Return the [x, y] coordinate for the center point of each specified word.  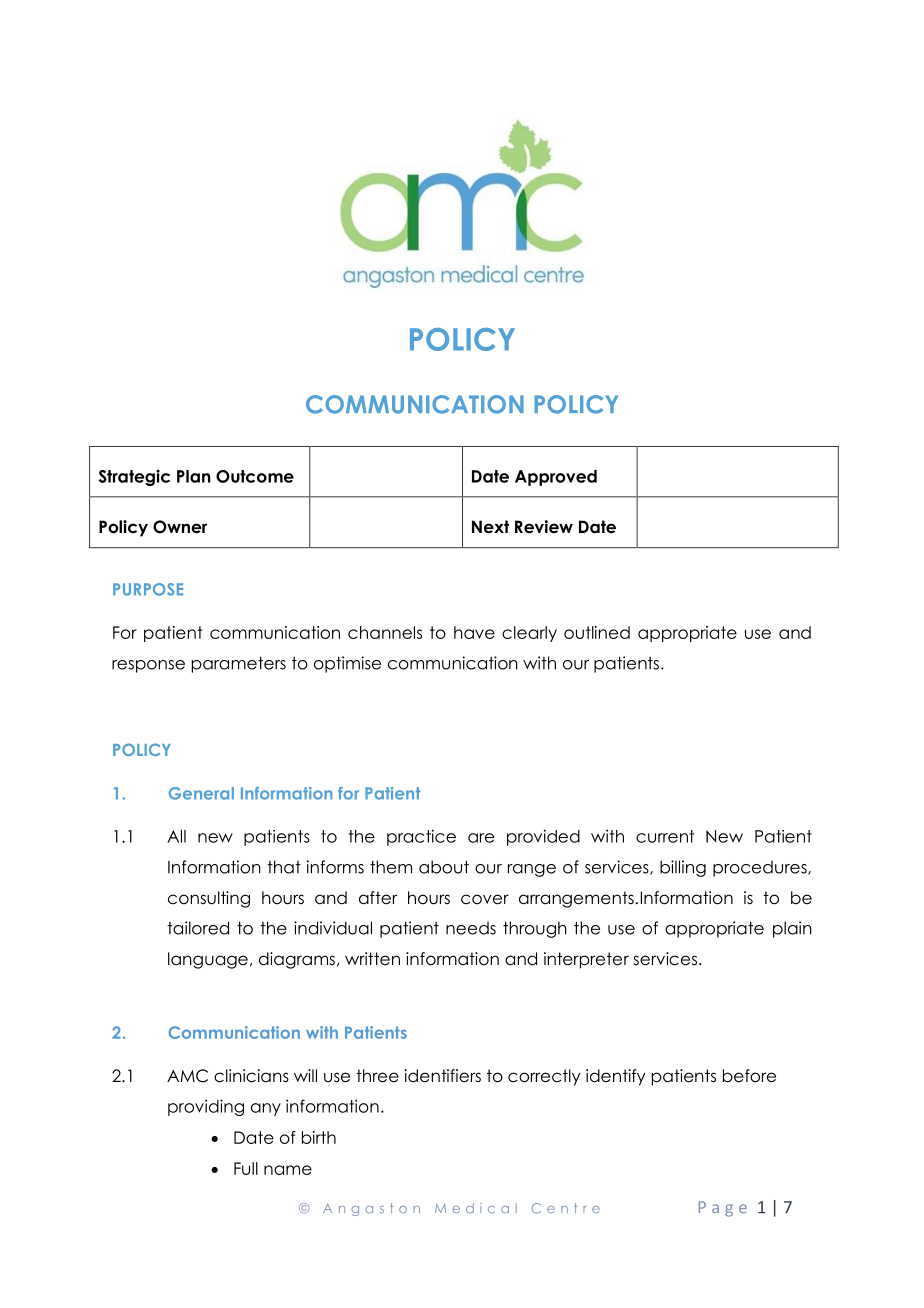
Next [490, 527]
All [176, 836]
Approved [556, 478]
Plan [194, 476]
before [749, 1076]
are [481, 838]
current [665, 836]
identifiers [443, 1076]
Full [246, 1168]
